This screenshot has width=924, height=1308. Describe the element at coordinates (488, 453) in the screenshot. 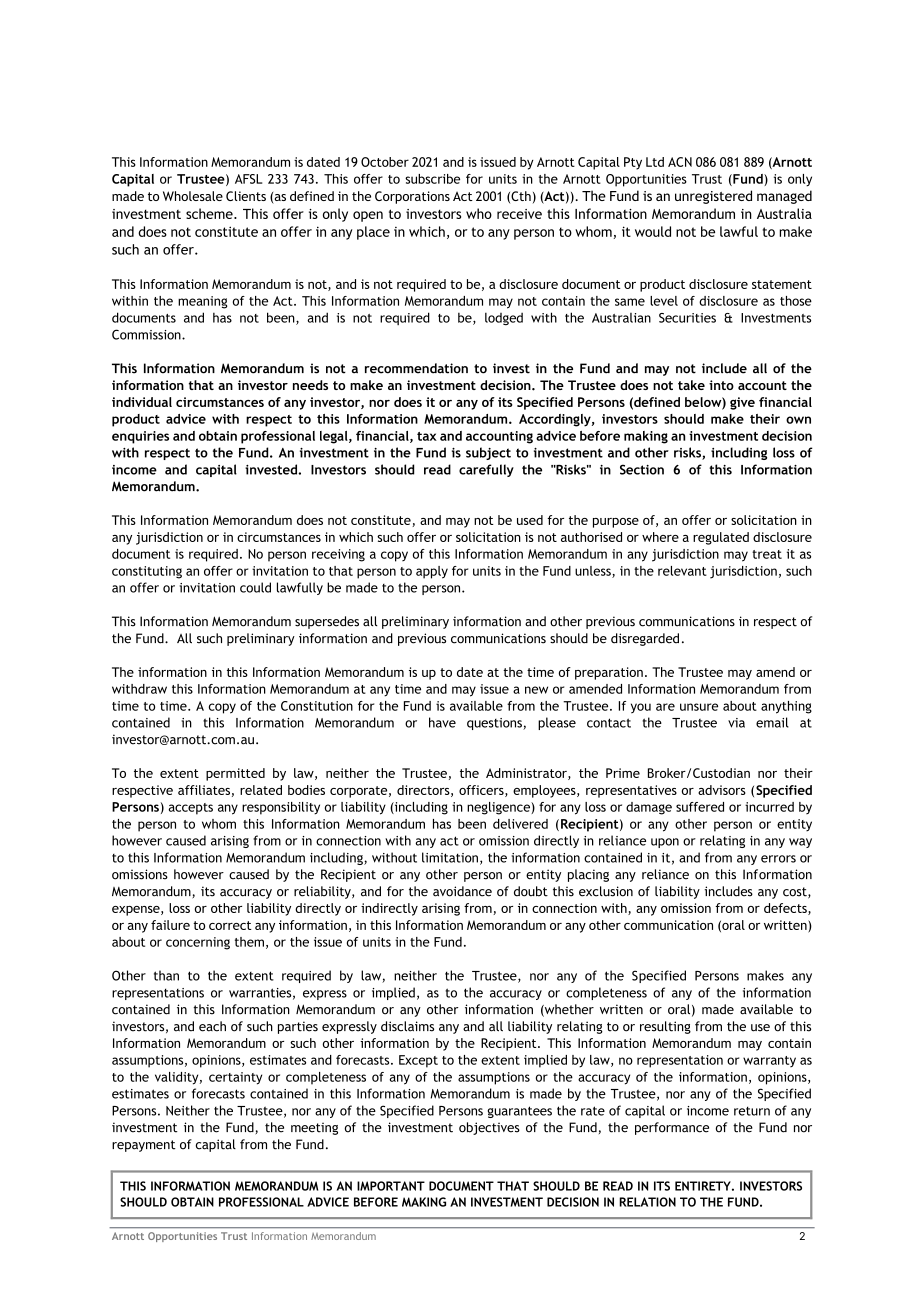

I see `subject` at that location.
